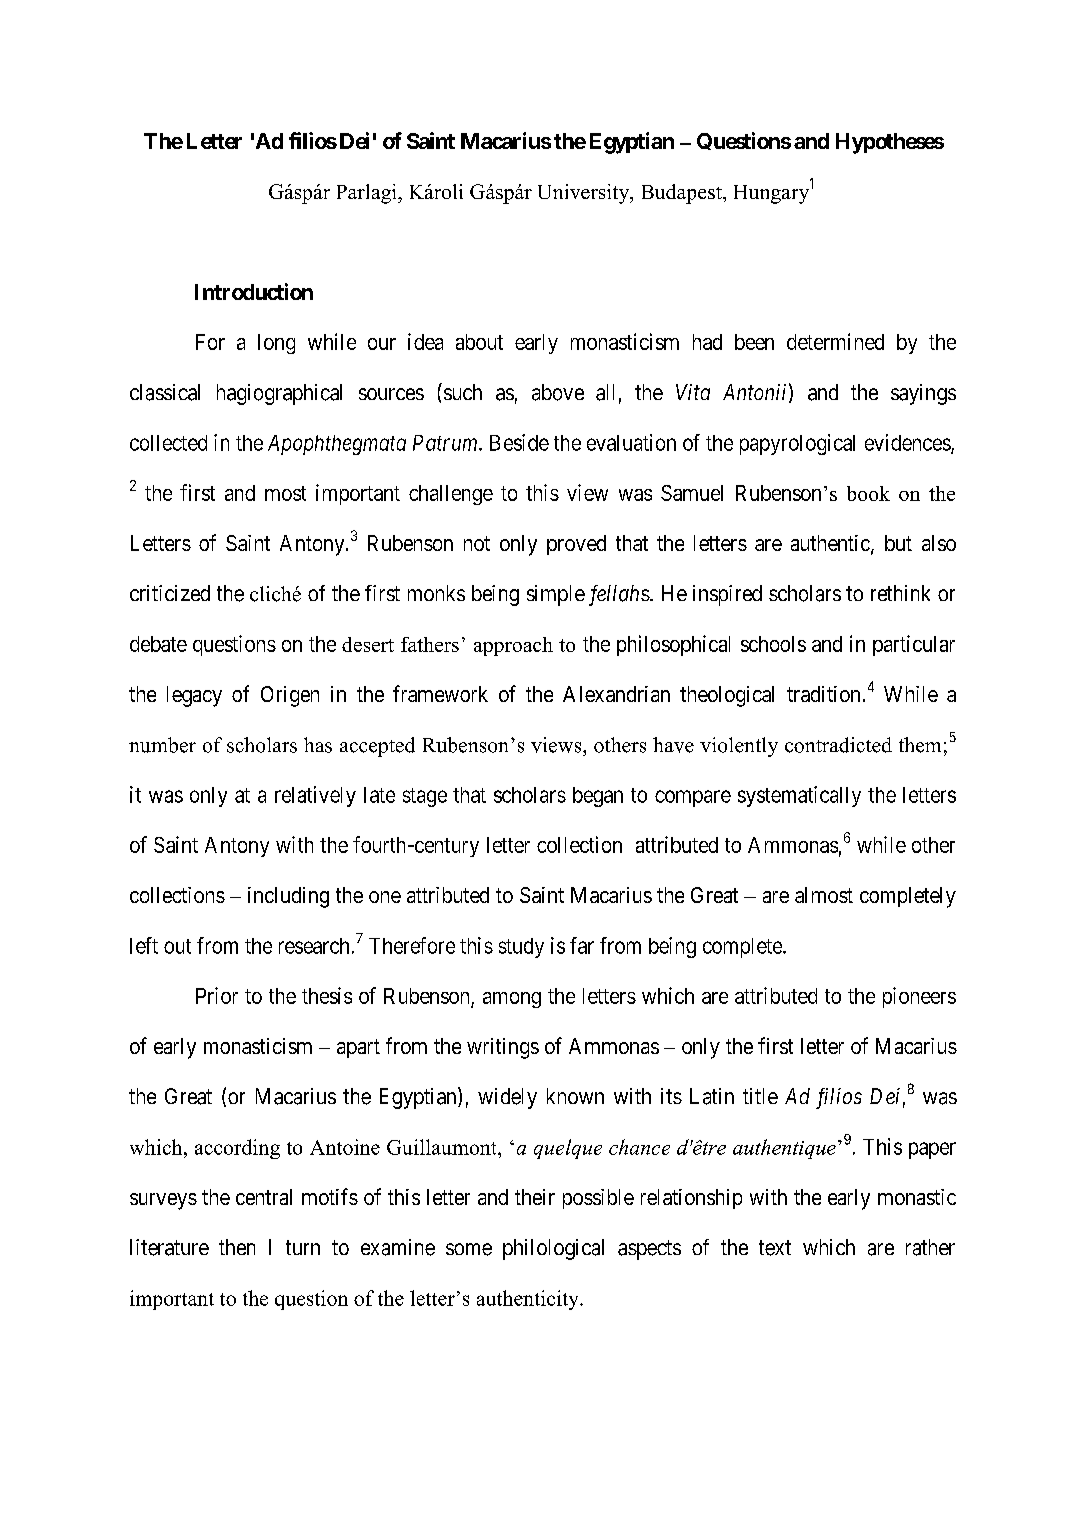 The height and width of the screenshot is (1534, 1085). I want to click on legacy, so click(194, 696).
